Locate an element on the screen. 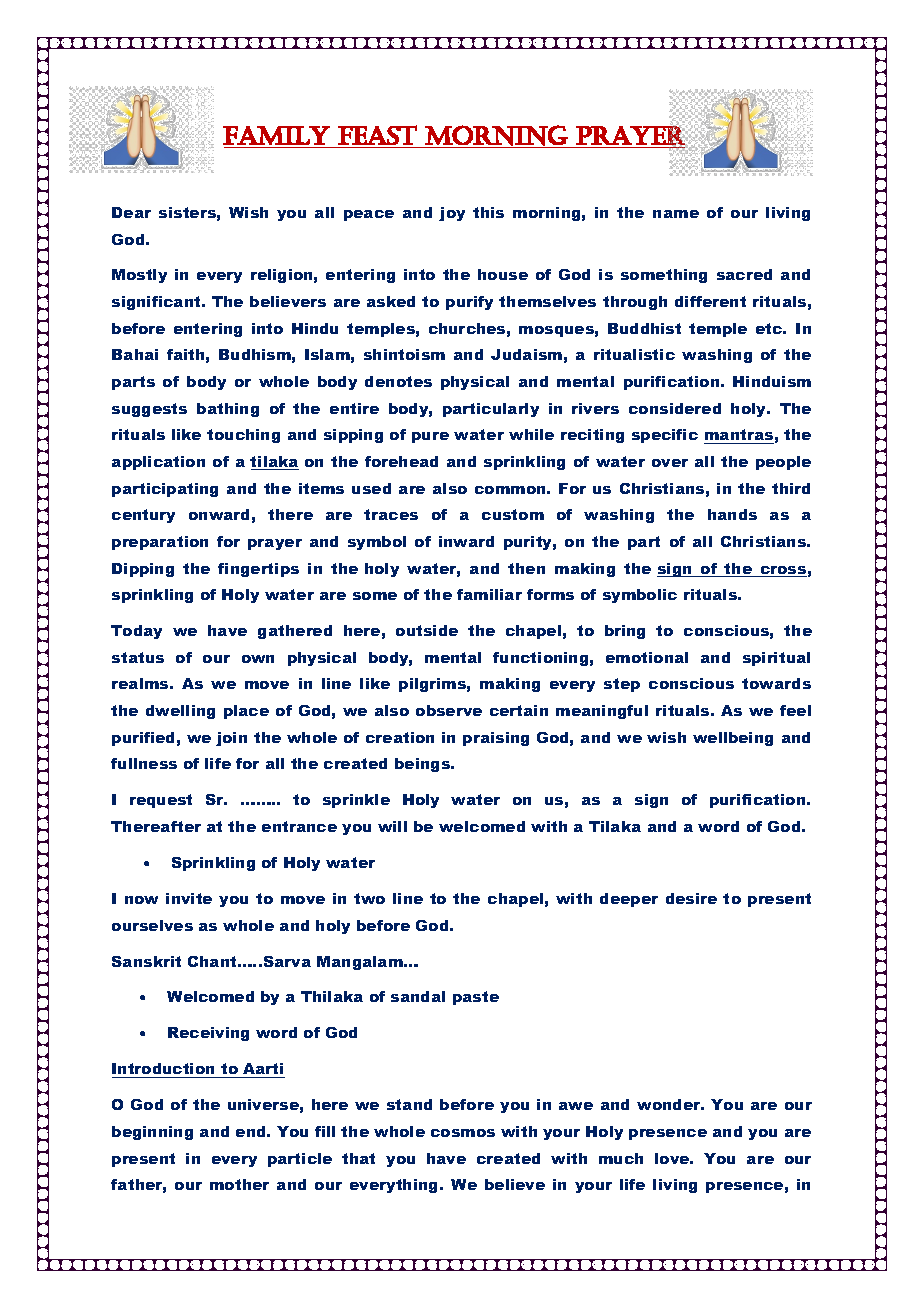  own is located at coordinates (258, 659).
